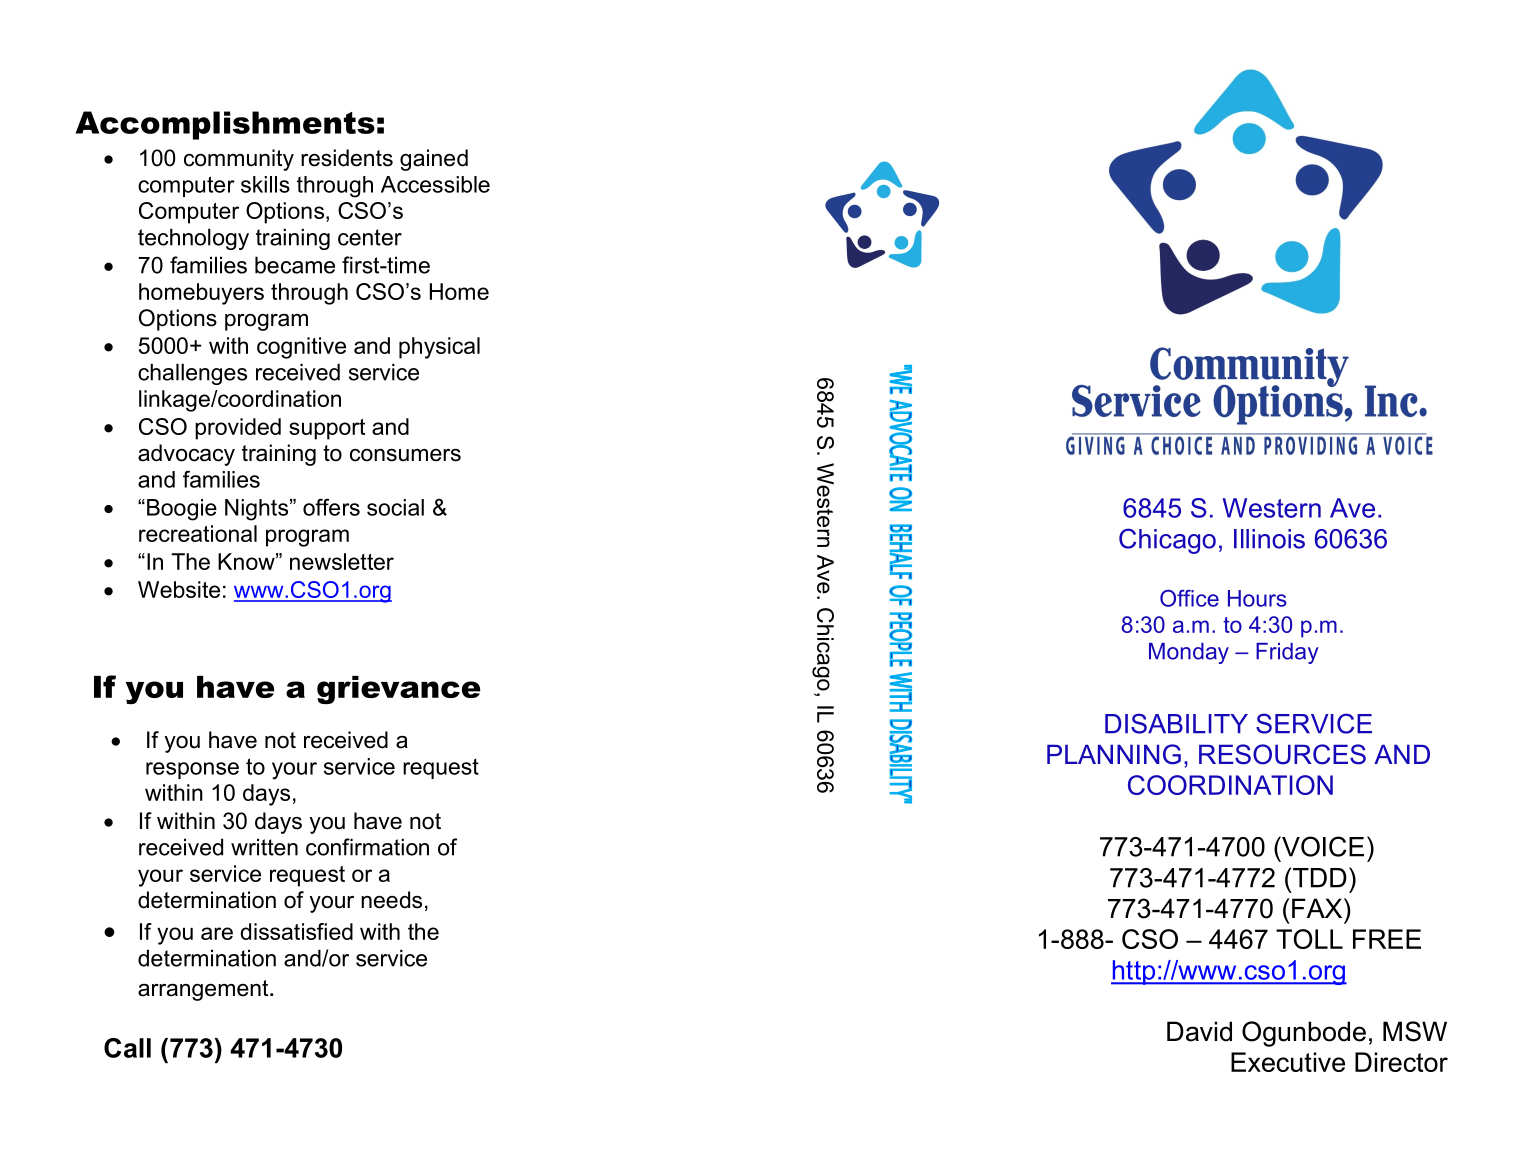 Image resolution: width=1516 pixels, height=1171 pixels. What do you see at coordinates (435, 184) in the screenshot?
I see `Accessible` at bounding box center [435, 184].
